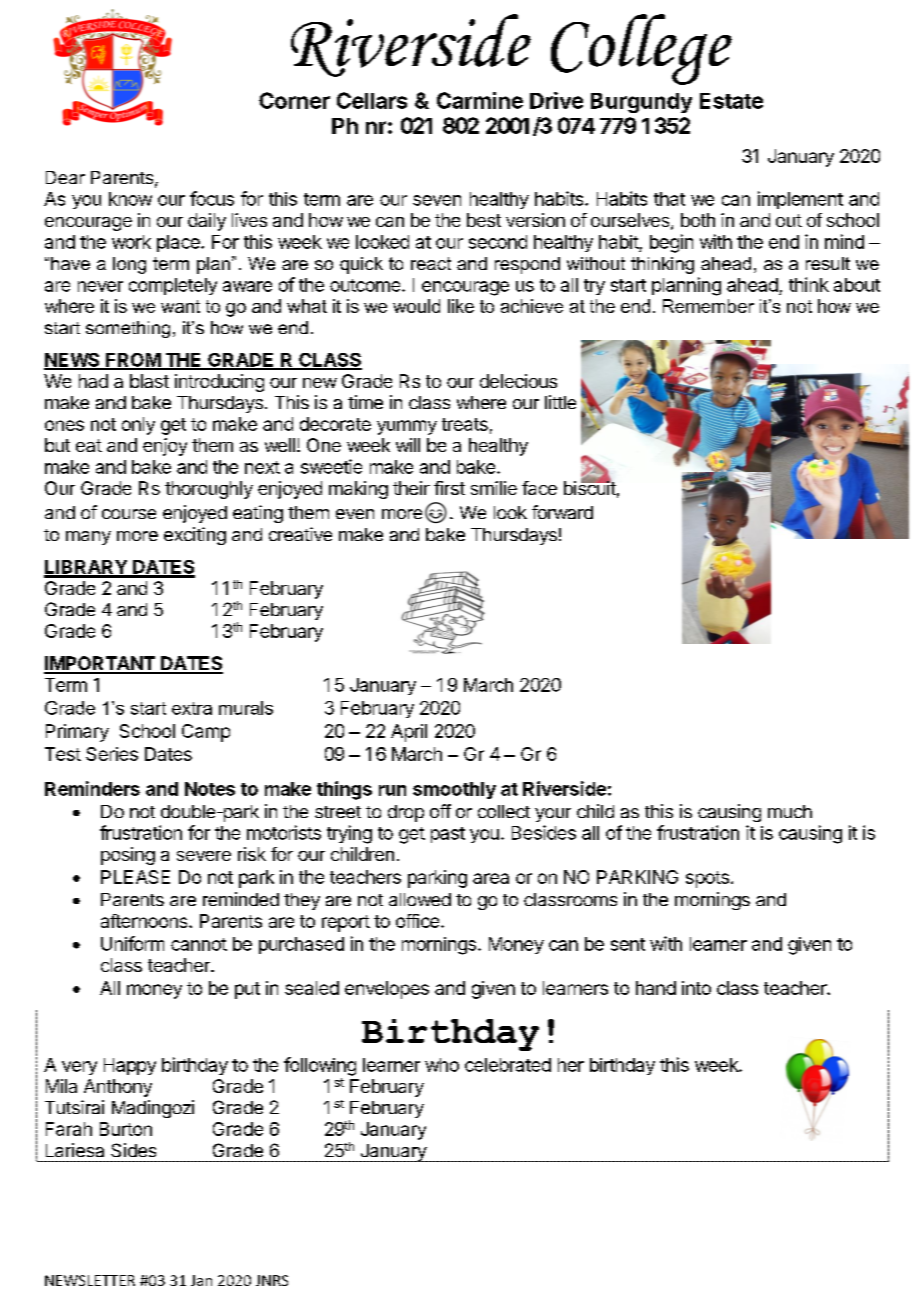  I want to click on Estate, so click(731, 101).
